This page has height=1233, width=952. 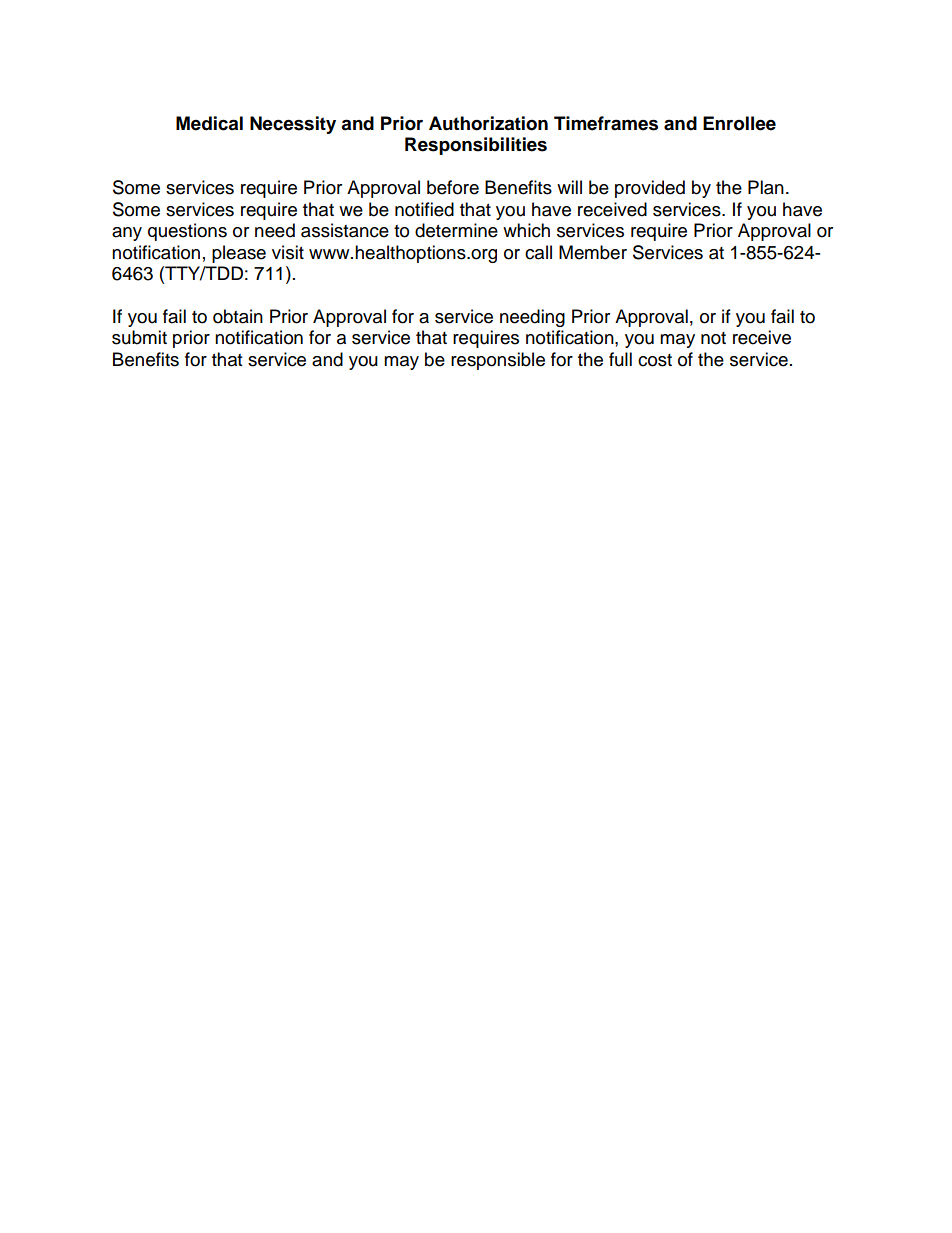 I want to click on before, so click(x=453, y=187).
